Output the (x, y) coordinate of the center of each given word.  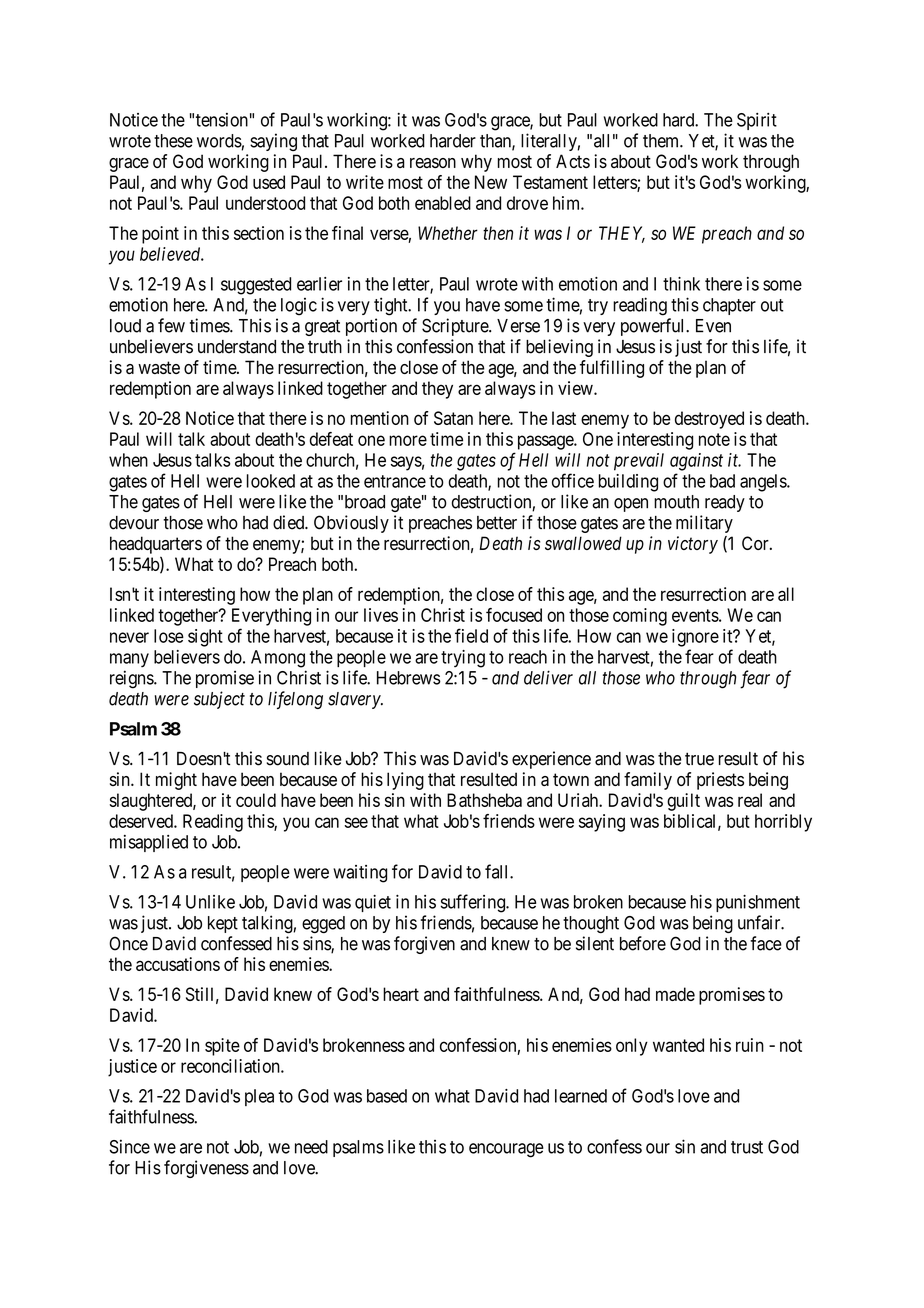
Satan (453, 418)
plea (259, 1097)
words (219, 141)
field (471, 635)
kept (223, 924)
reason (433, 163)
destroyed (709, 420)
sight (205, 638)
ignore (695, 638)
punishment (758, 903)
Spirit (757, 121)
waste (159, 367)
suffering (474, 903)
